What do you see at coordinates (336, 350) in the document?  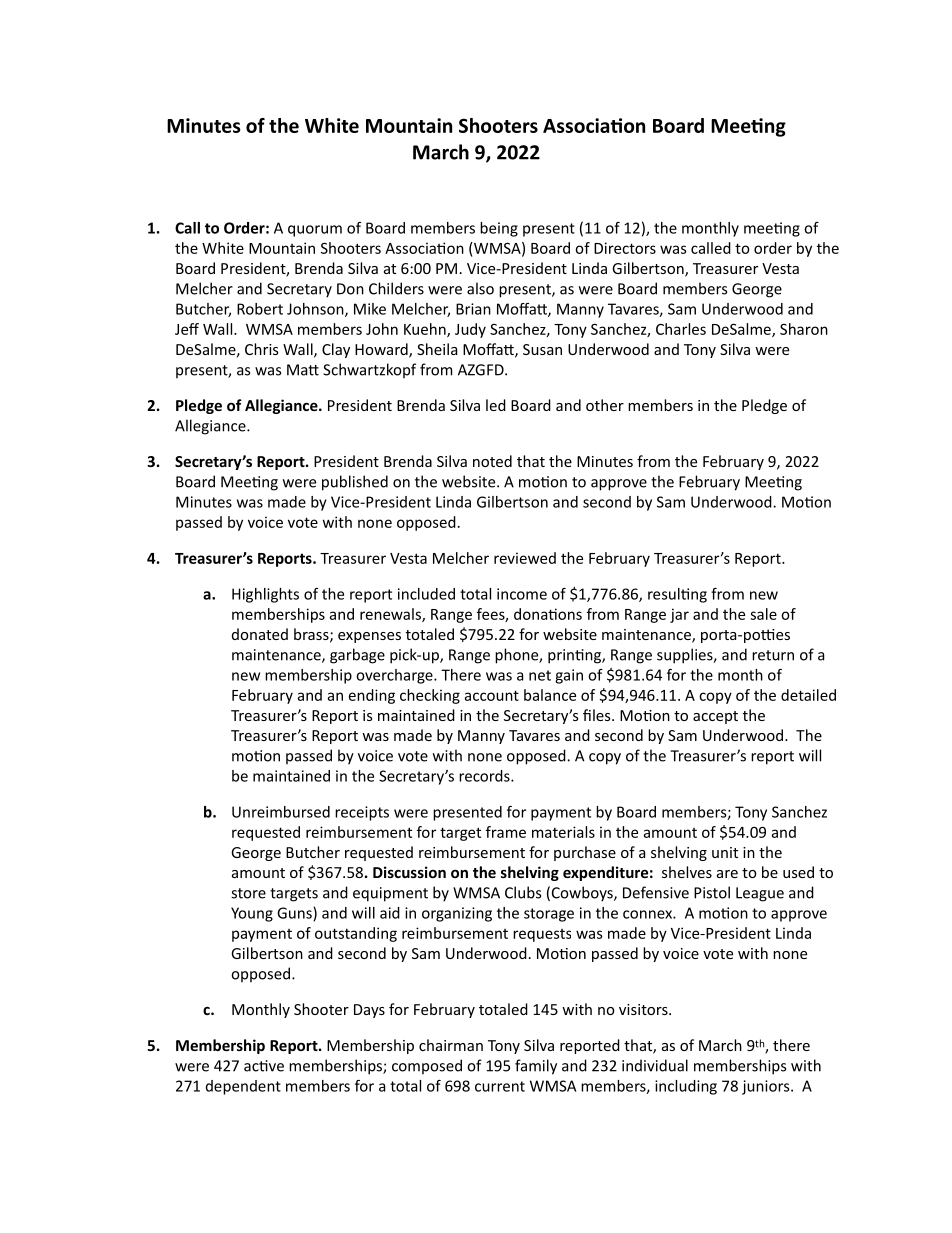 I see `Clay` at bounding box center [336, 350].
